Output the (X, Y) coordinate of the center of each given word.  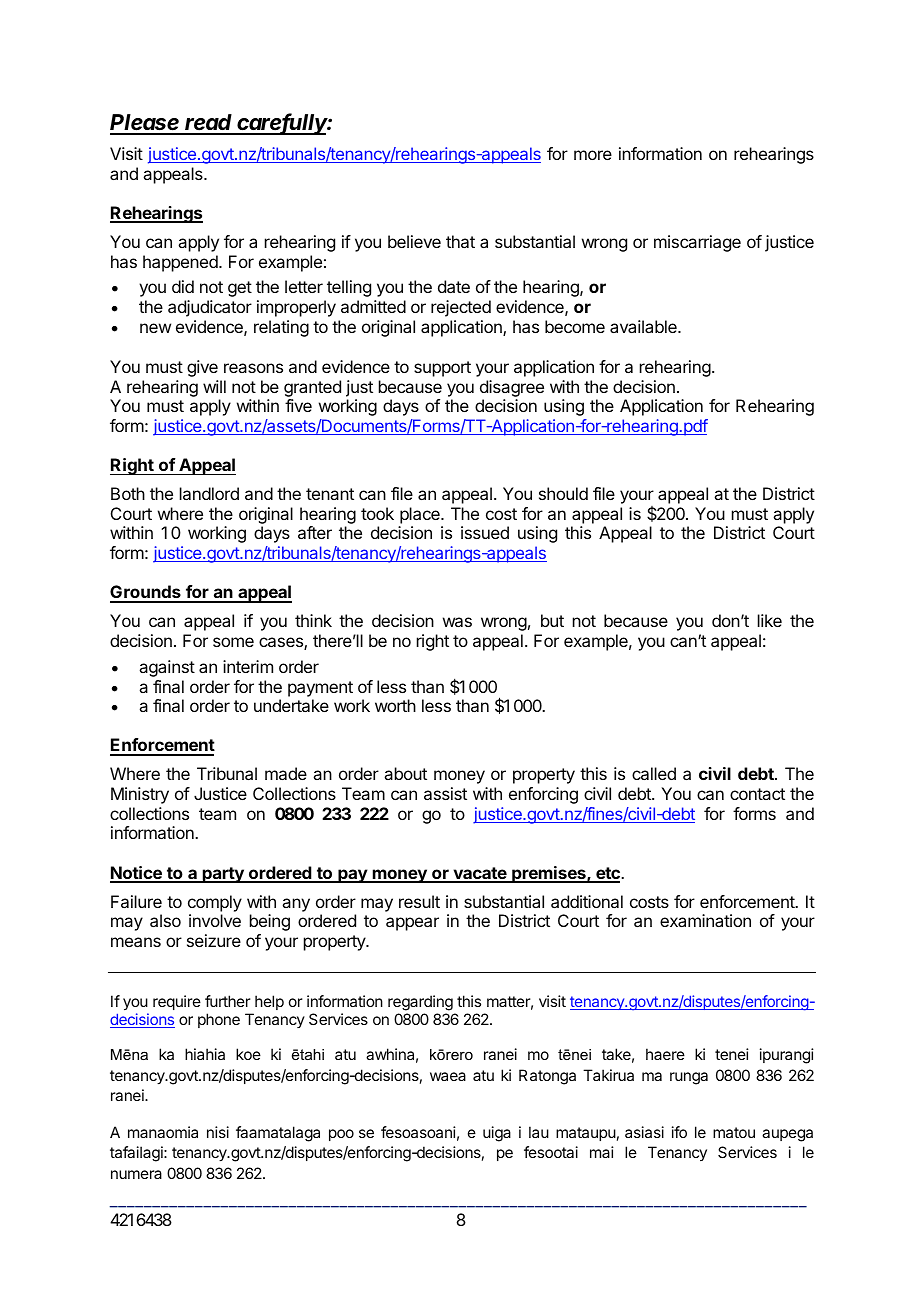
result (419, 901)
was (457, 622)
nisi (218, 1132)
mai (602, 1152)
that (460, 241)
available (644, 326)
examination (705, 920)
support (442, 369)
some (233, 642)
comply (215, 903)
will (214, 386)
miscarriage (697, 243)
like (770, 620)
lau (539, 1132)
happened (181, 263)
